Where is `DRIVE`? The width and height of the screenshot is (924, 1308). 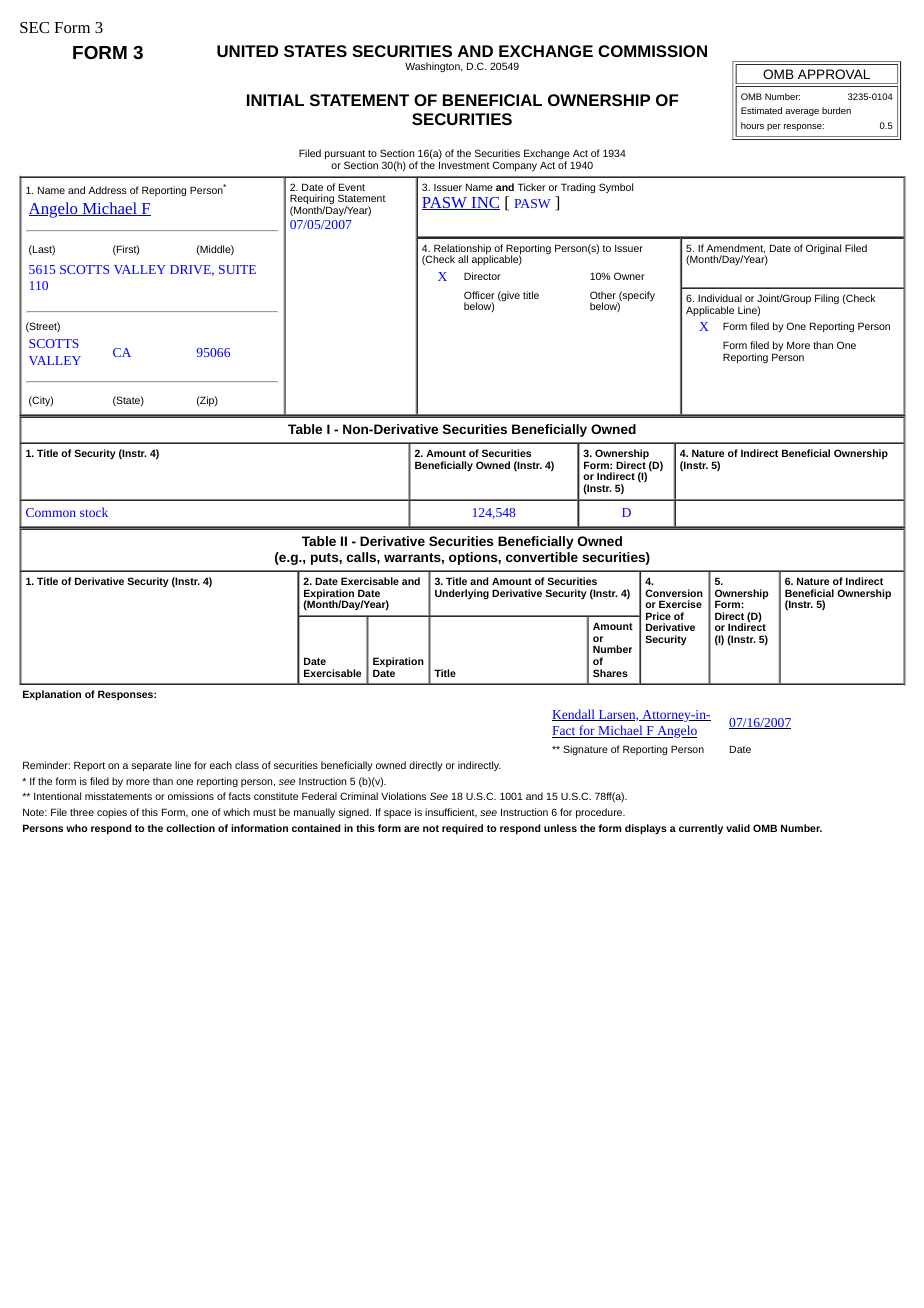 DRIVE is located at coordinates (191, 270).
